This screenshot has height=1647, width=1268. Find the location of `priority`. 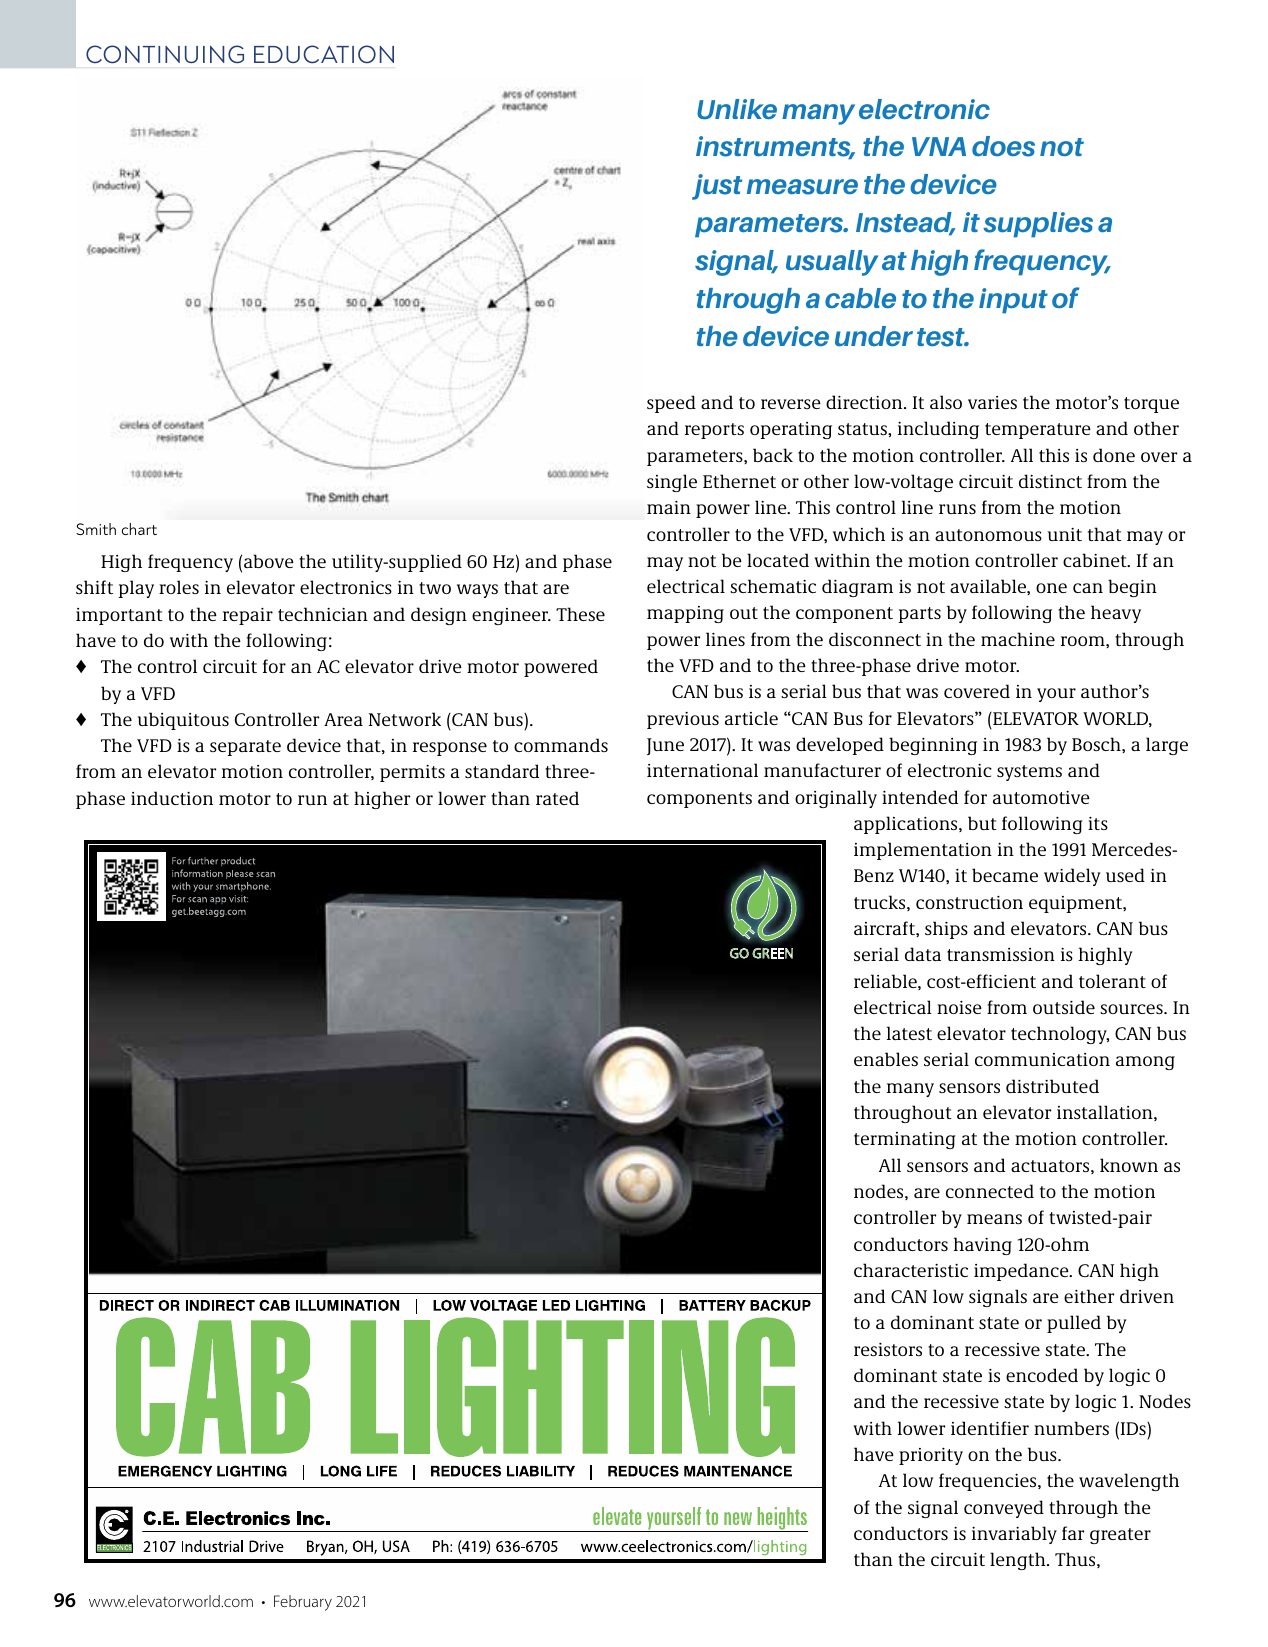

priority is located at coordinates (931, 1456).
